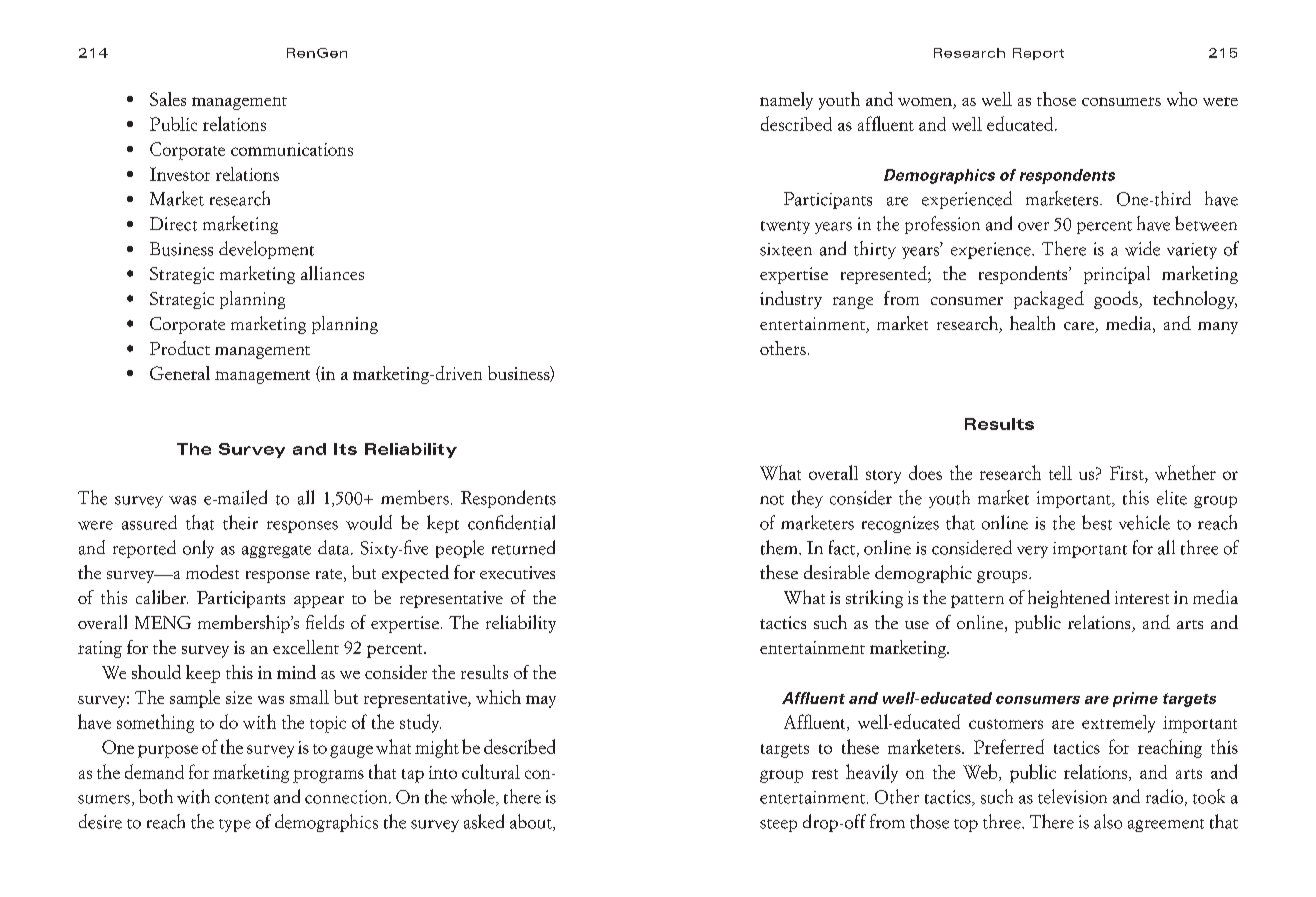  What do you see at coordinates (242, 799) in the document?
I see `content` at bounding box center [242, 799].
